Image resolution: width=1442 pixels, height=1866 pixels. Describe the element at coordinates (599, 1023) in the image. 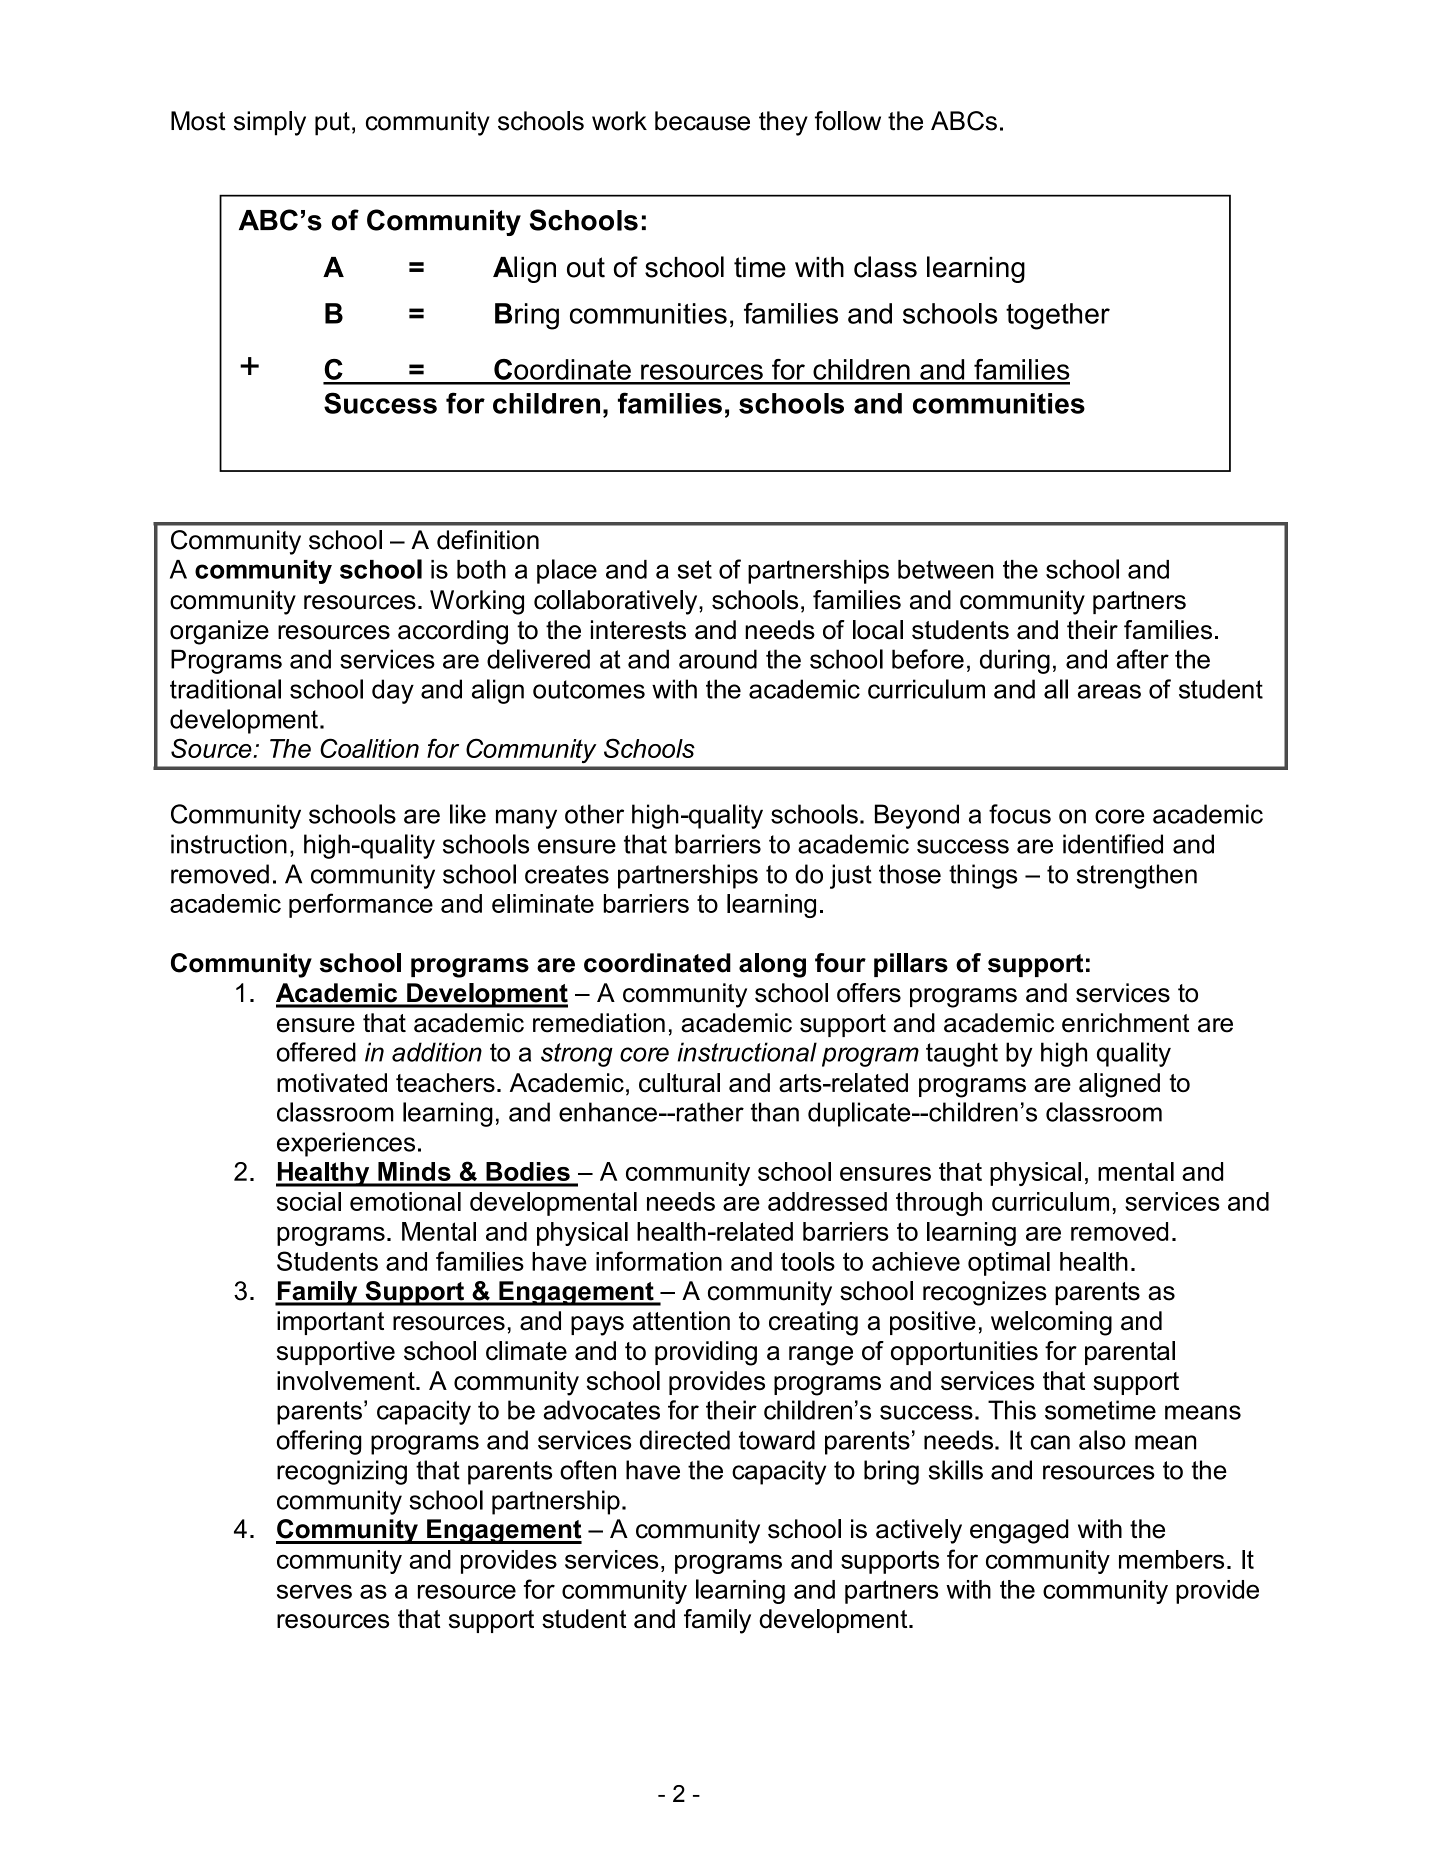

I see `remediation` at that location.
